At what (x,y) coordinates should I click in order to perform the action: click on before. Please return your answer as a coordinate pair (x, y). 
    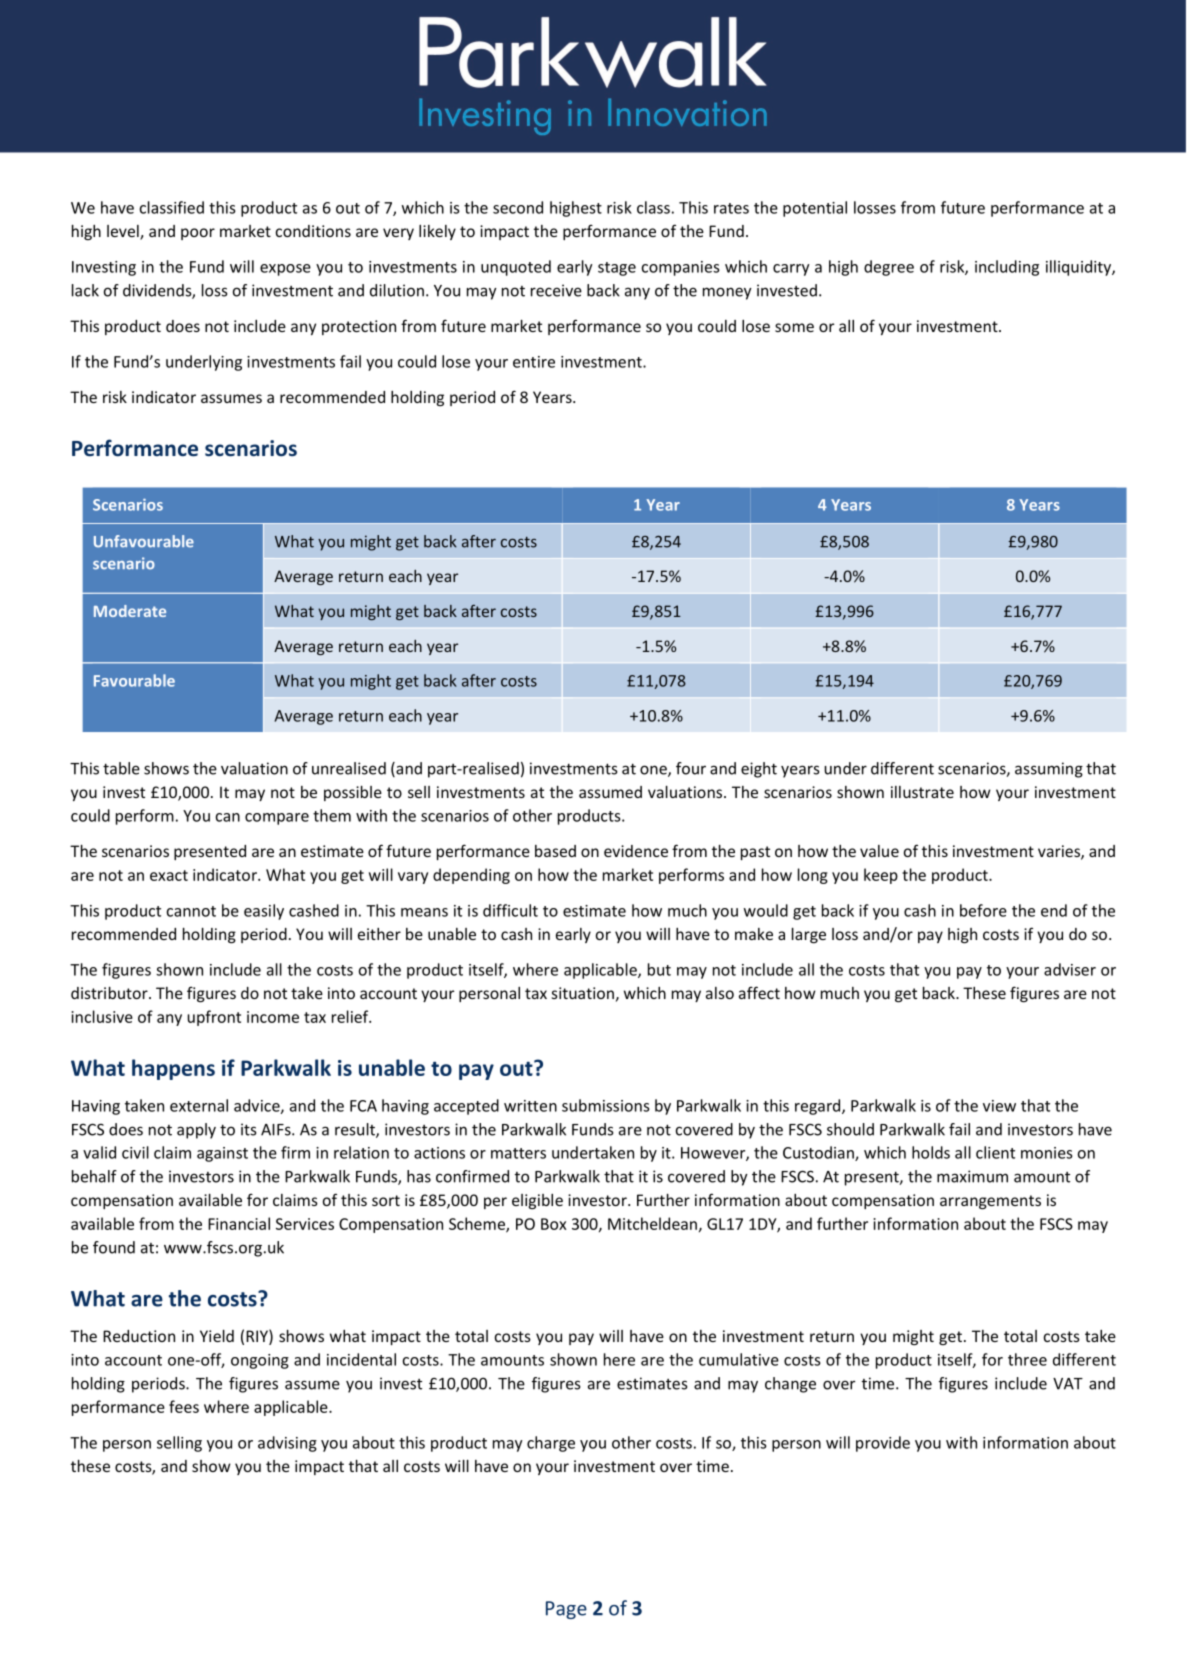
    Looking at the image, I should click on (983, 910).
